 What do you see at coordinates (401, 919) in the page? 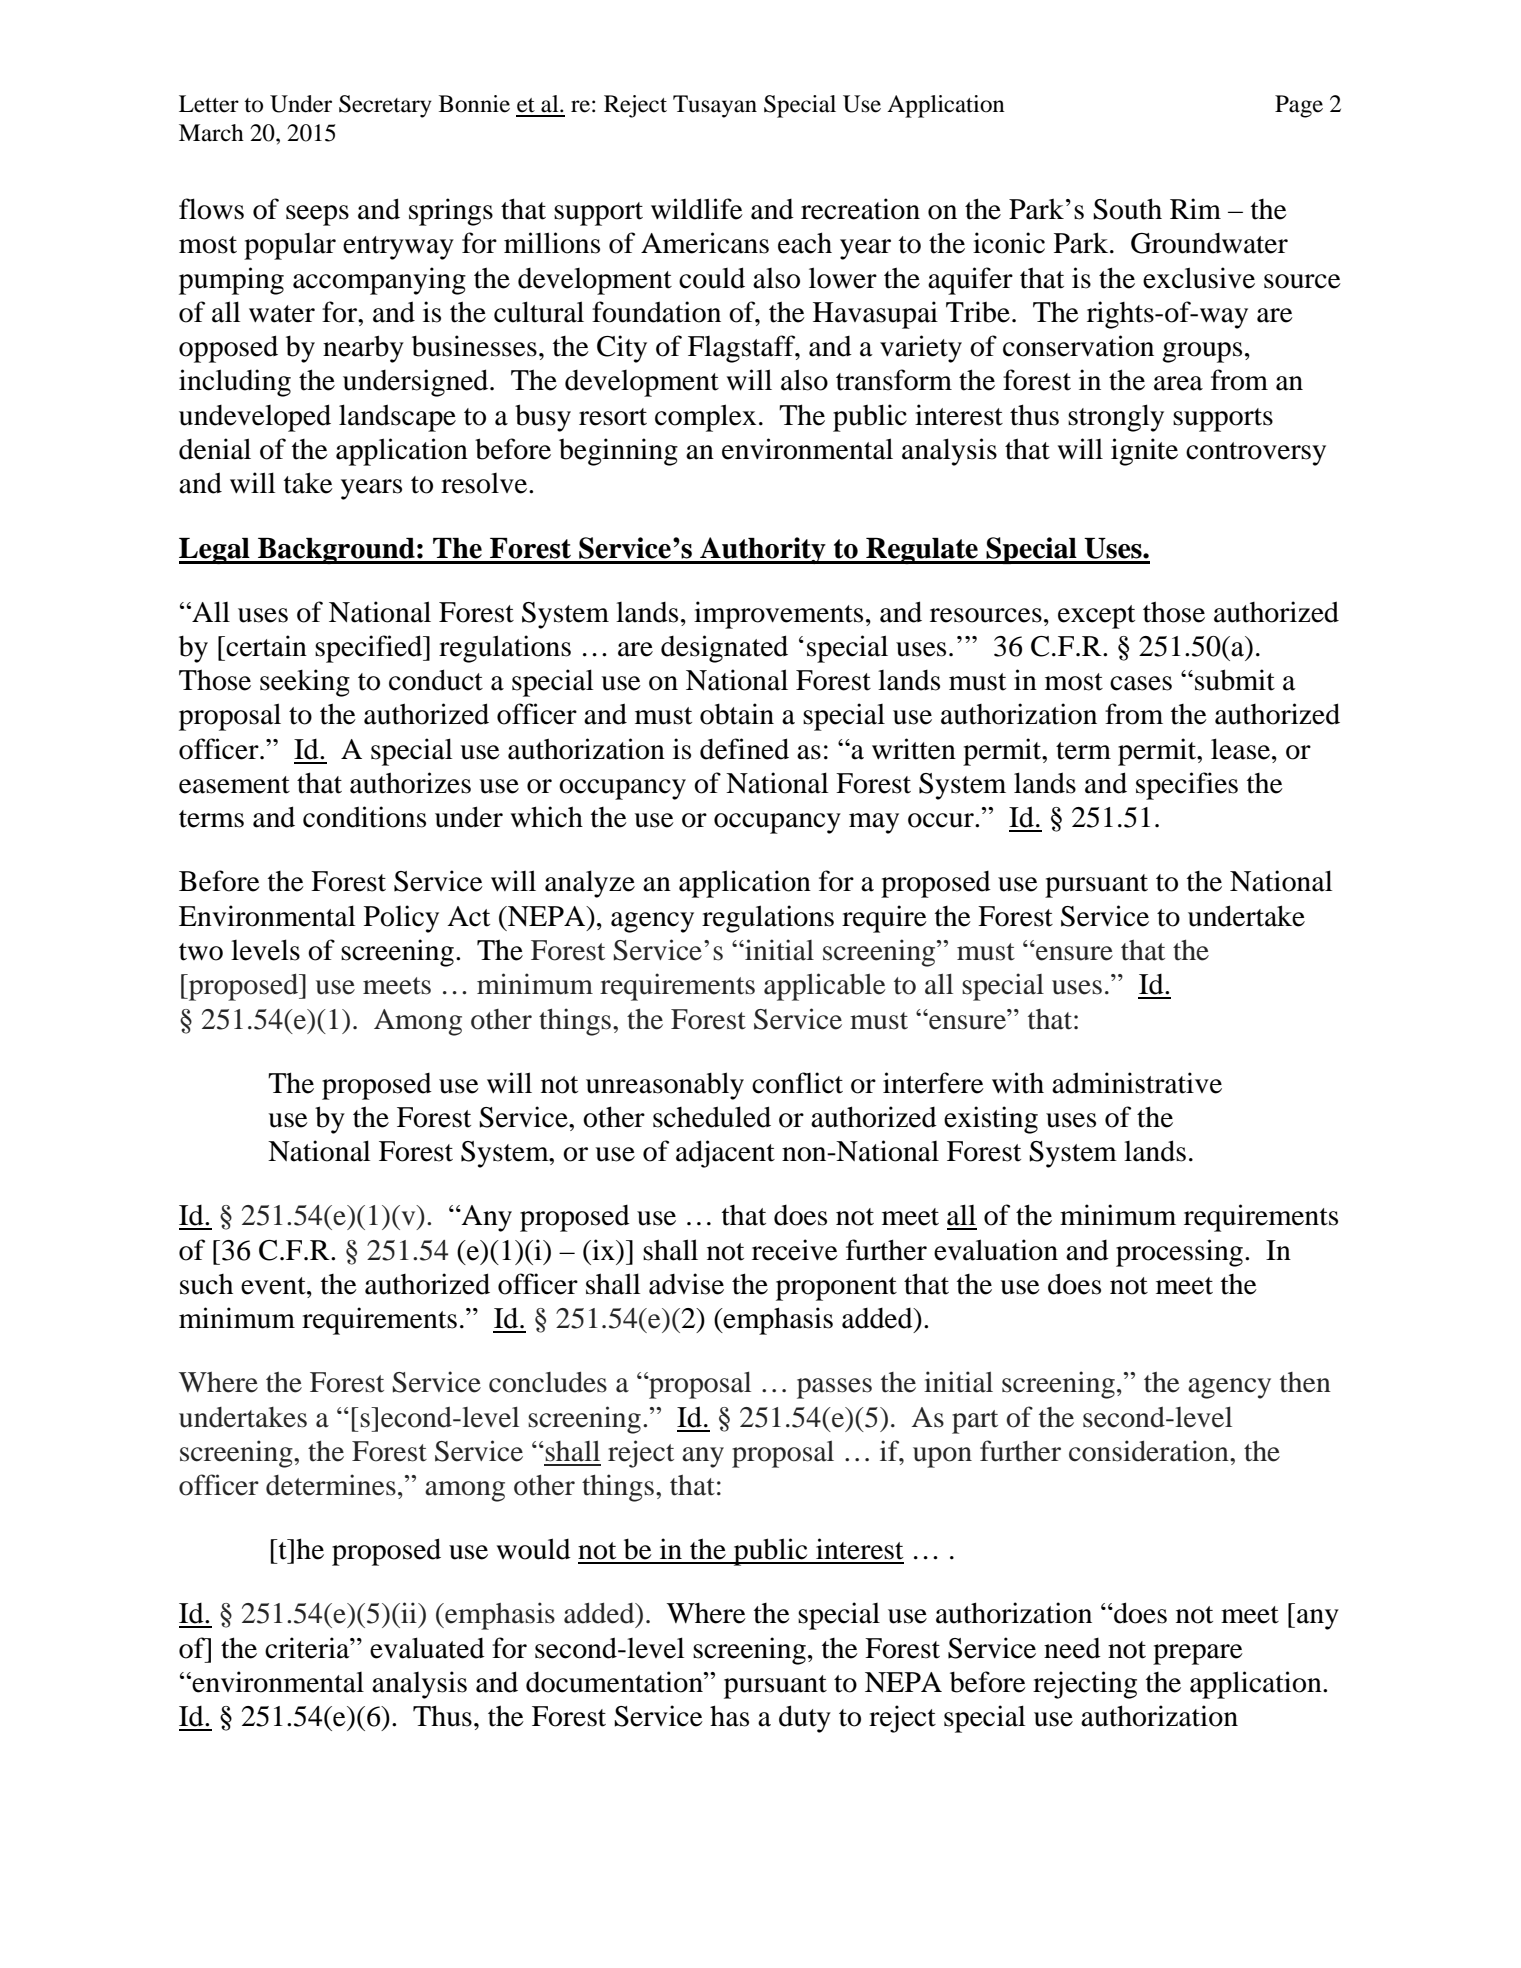
I see `Policy` at bounding box center [401, 919].
